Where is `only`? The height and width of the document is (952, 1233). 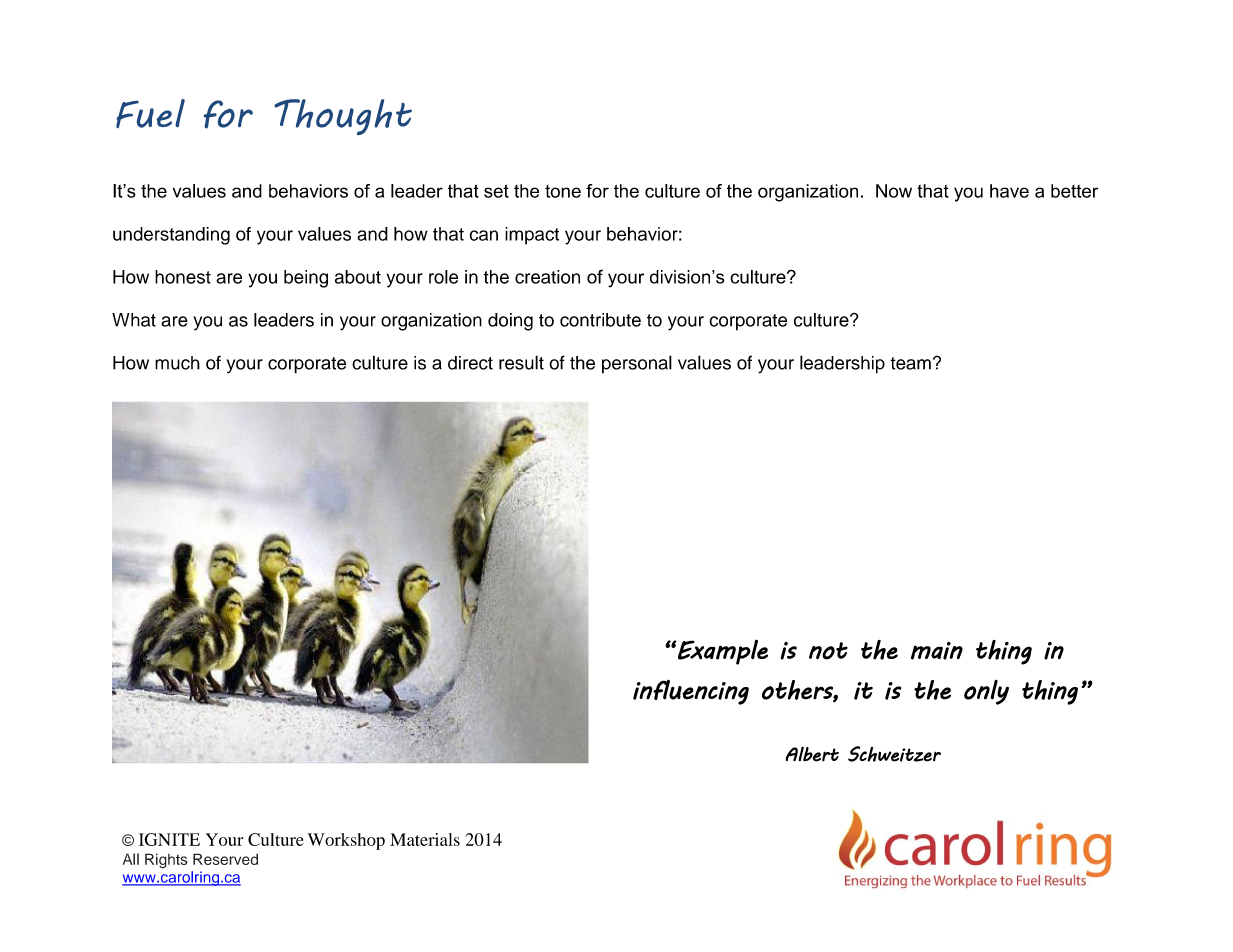
only is located at coordinates (986, 692).
